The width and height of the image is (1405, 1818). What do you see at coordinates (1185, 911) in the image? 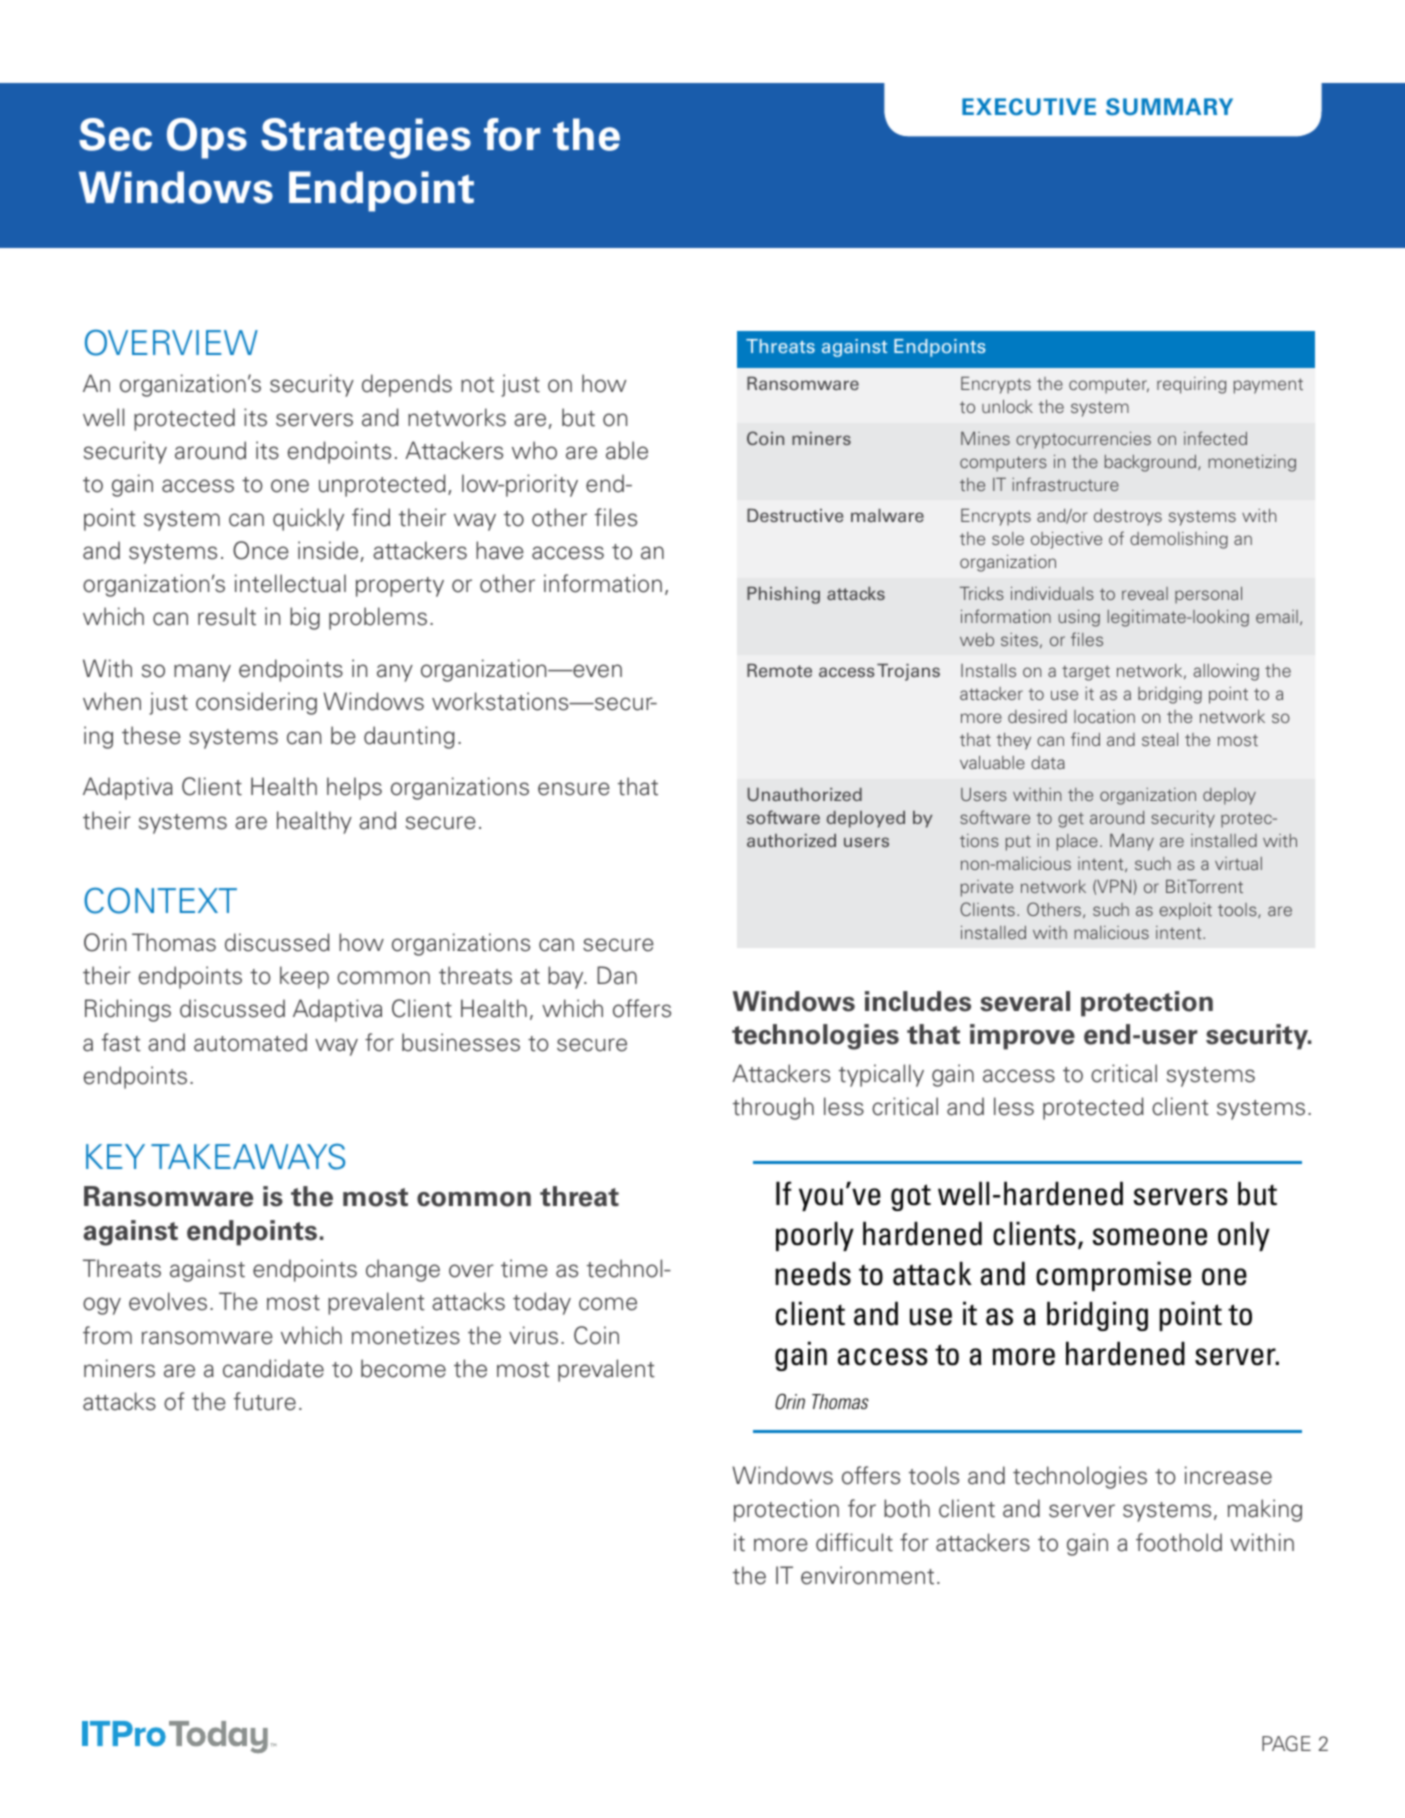
I see `exploit` at bounding box center [1185, 911].
